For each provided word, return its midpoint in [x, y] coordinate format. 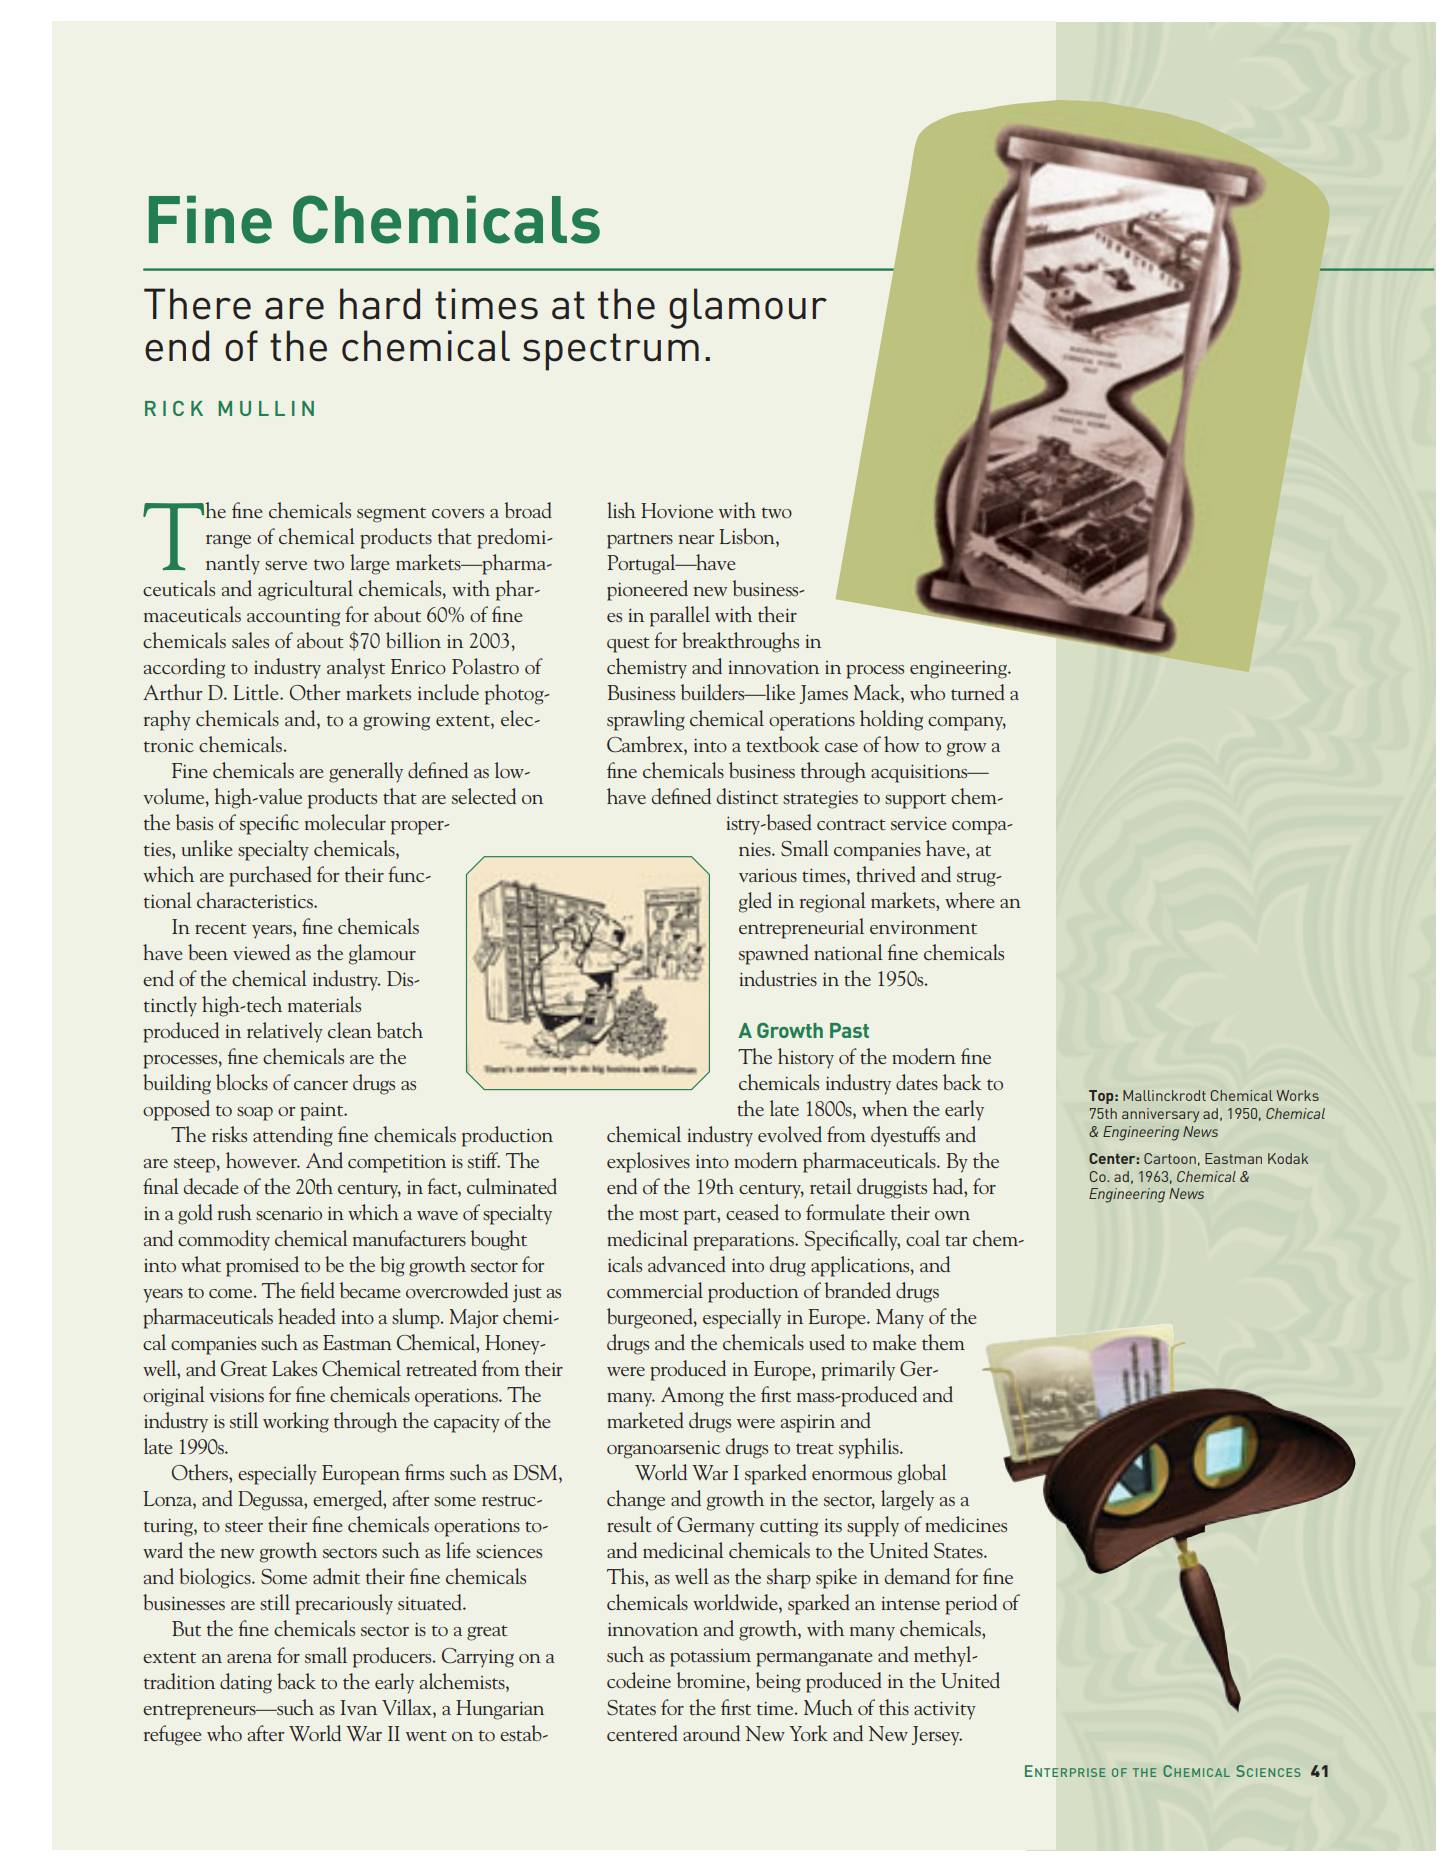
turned [978, 692]
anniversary [1160, 1115]
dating [246, 1683]
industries [778, 978]
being [778, 1682]
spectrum [611, 352]
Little [257, 692]
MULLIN [266, 408]
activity [945, 1710]
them [943, 1342]
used [827, 1342]
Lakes [294, 1368]
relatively [285, 1032]
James [824, 694]
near [696, 539]
